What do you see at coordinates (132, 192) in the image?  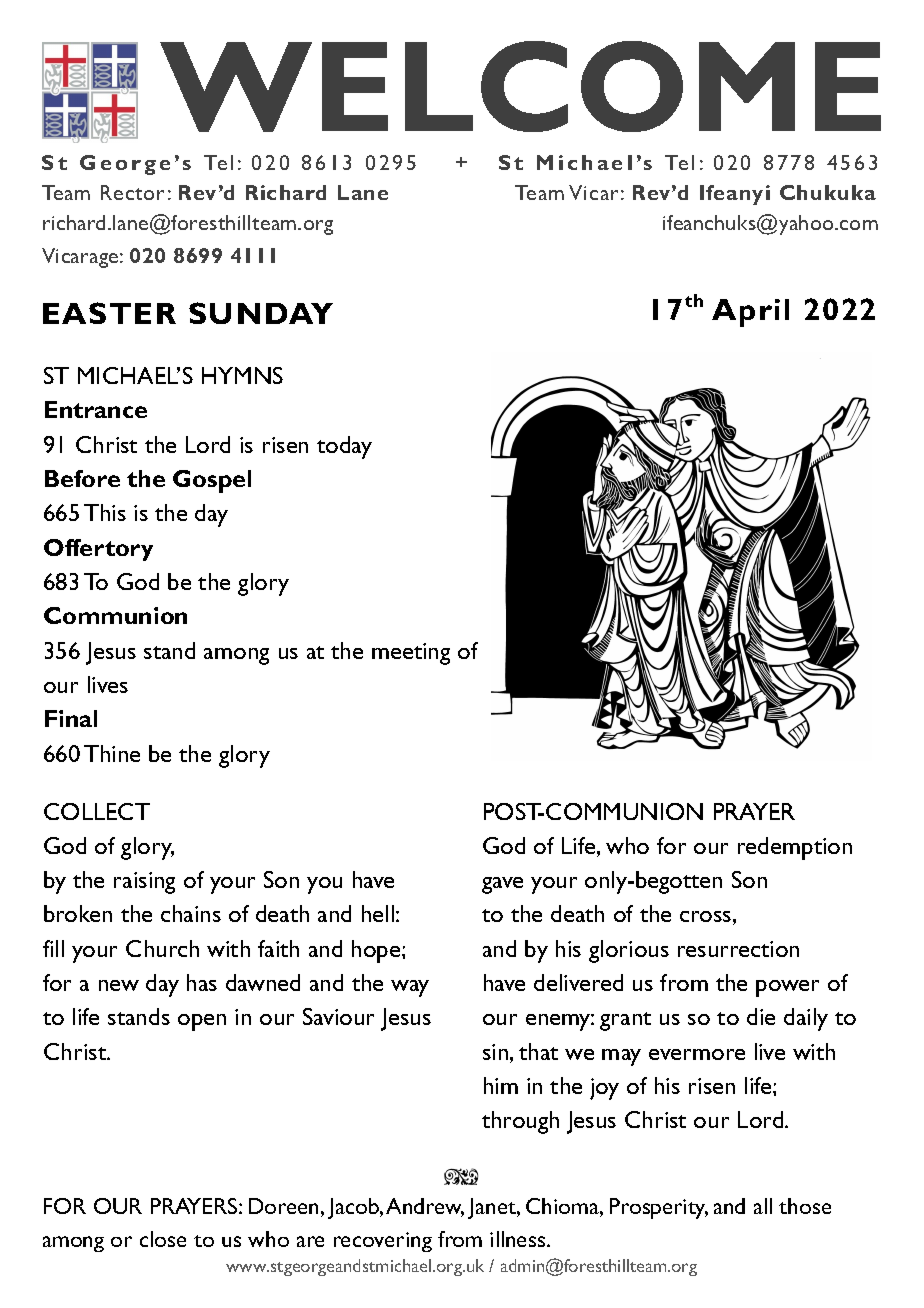 I see `Rector` at bounding box center [132, 192].
